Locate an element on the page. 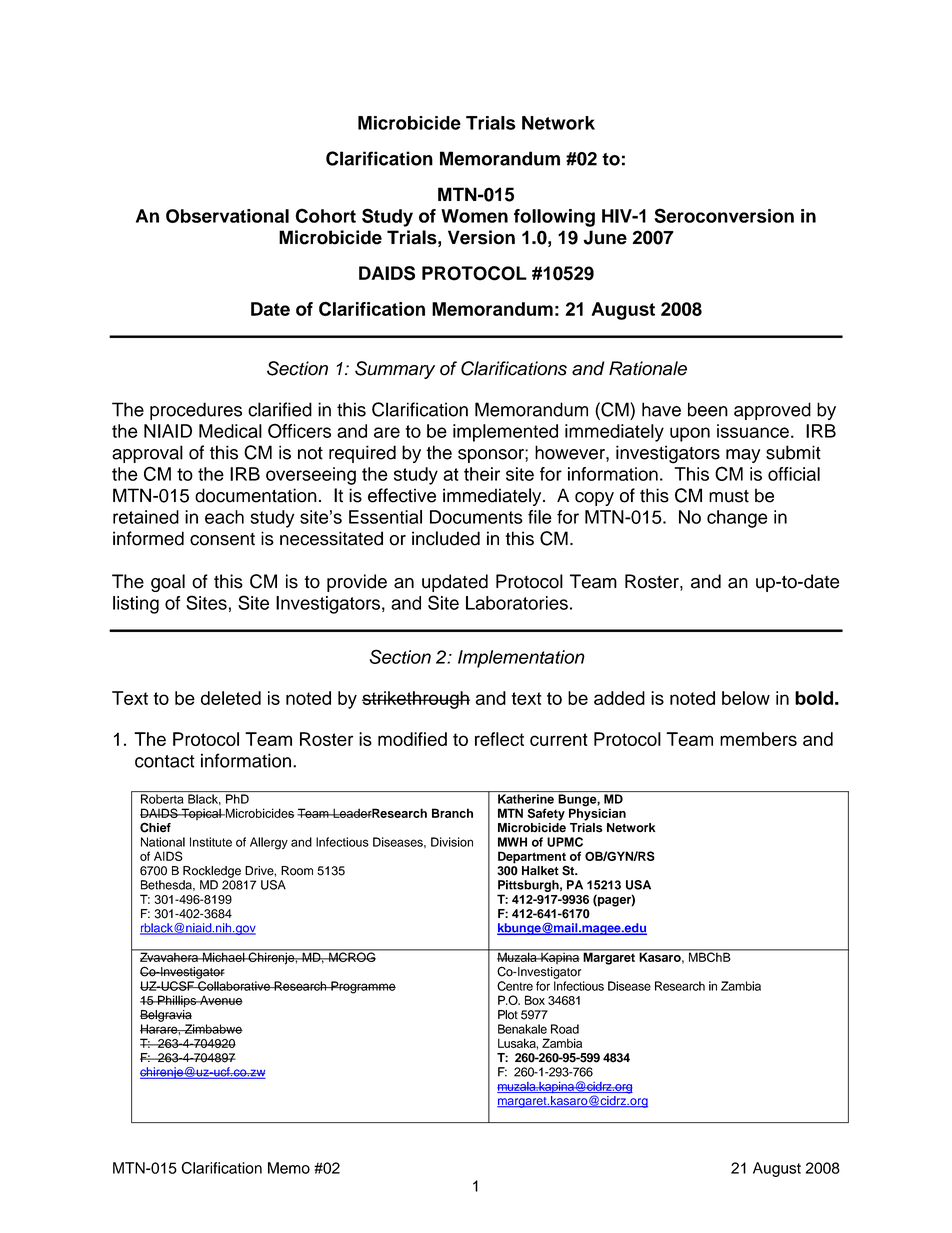  June is located at coordinates (605, 237).
